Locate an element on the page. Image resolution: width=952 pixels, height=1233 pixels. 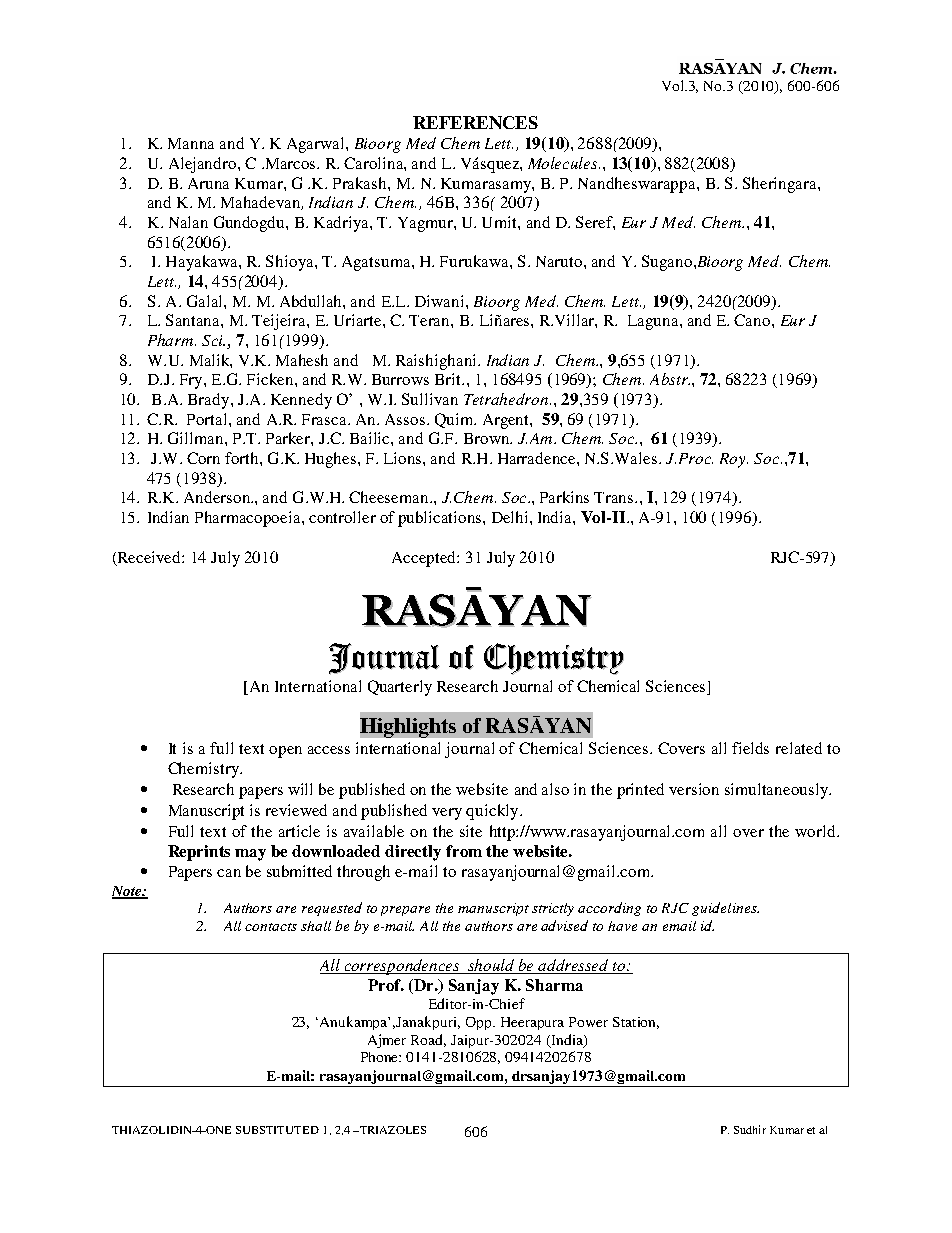
Brown is located at coordinates (488, 438).
